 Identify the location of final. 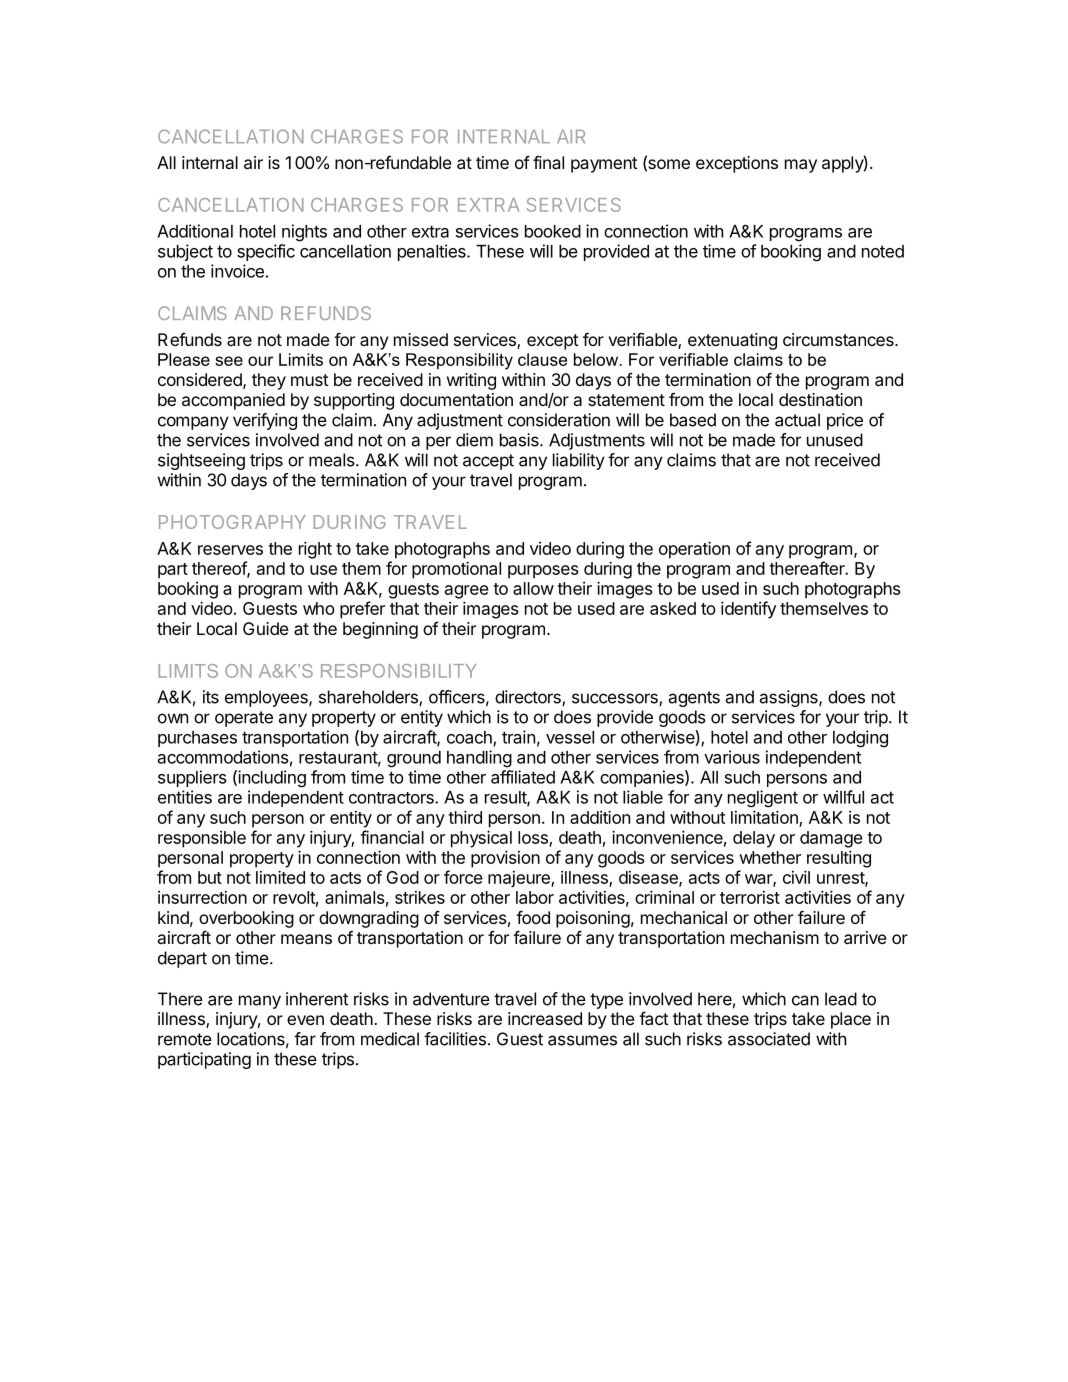
(548, 162).
